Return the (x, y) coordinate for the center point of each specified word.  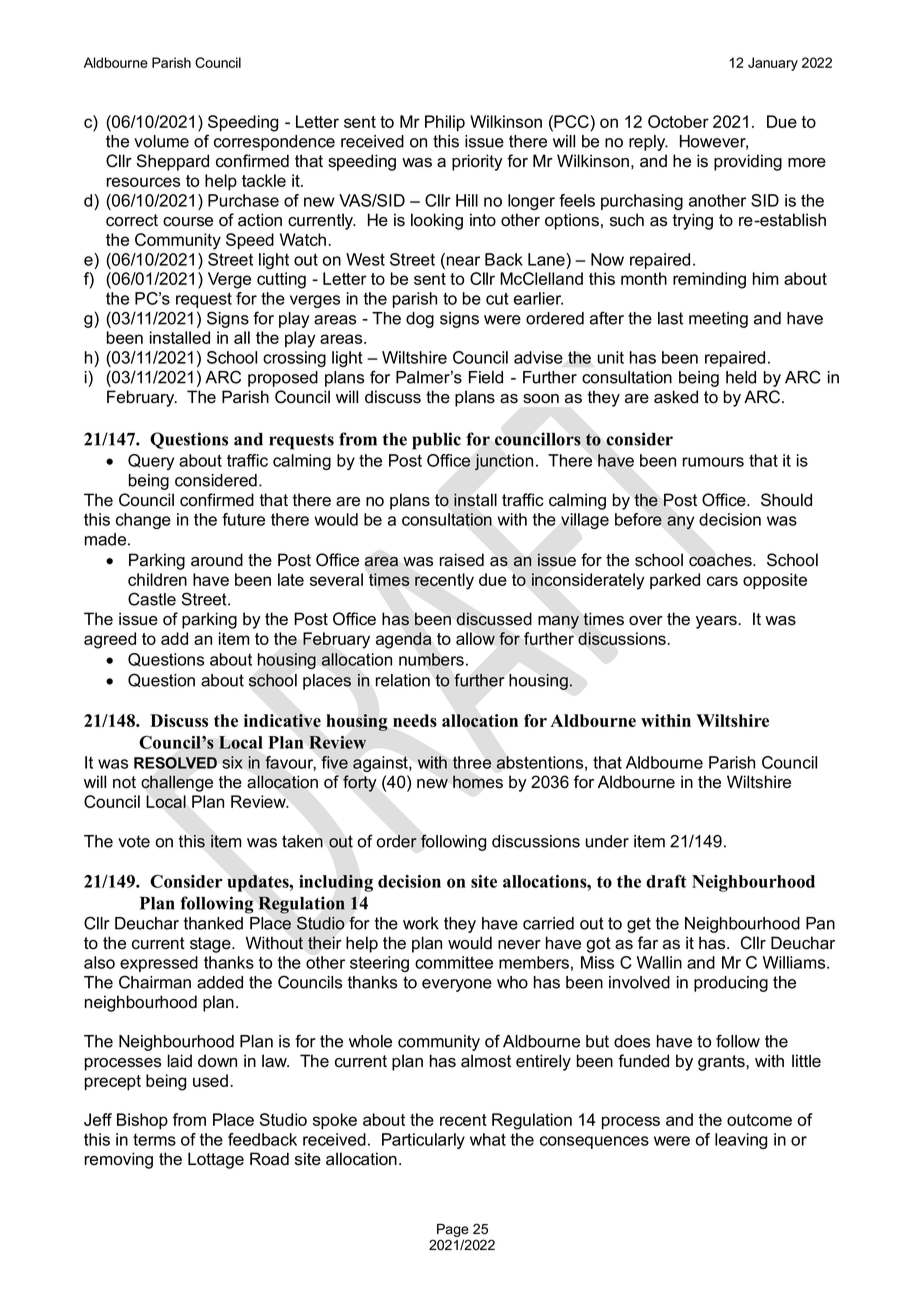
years (717, 622)
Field (486, 377)
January (773, 64)
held (741, 377)
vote (134, 841)
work (421, 923)
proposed (283, 379)
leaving (741, 1141)
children (157, 579)
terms (154, 1140)
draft (666, 881)
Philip (445, 123)
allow (475, 638)
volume (161, 141)
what (488, 1139)
